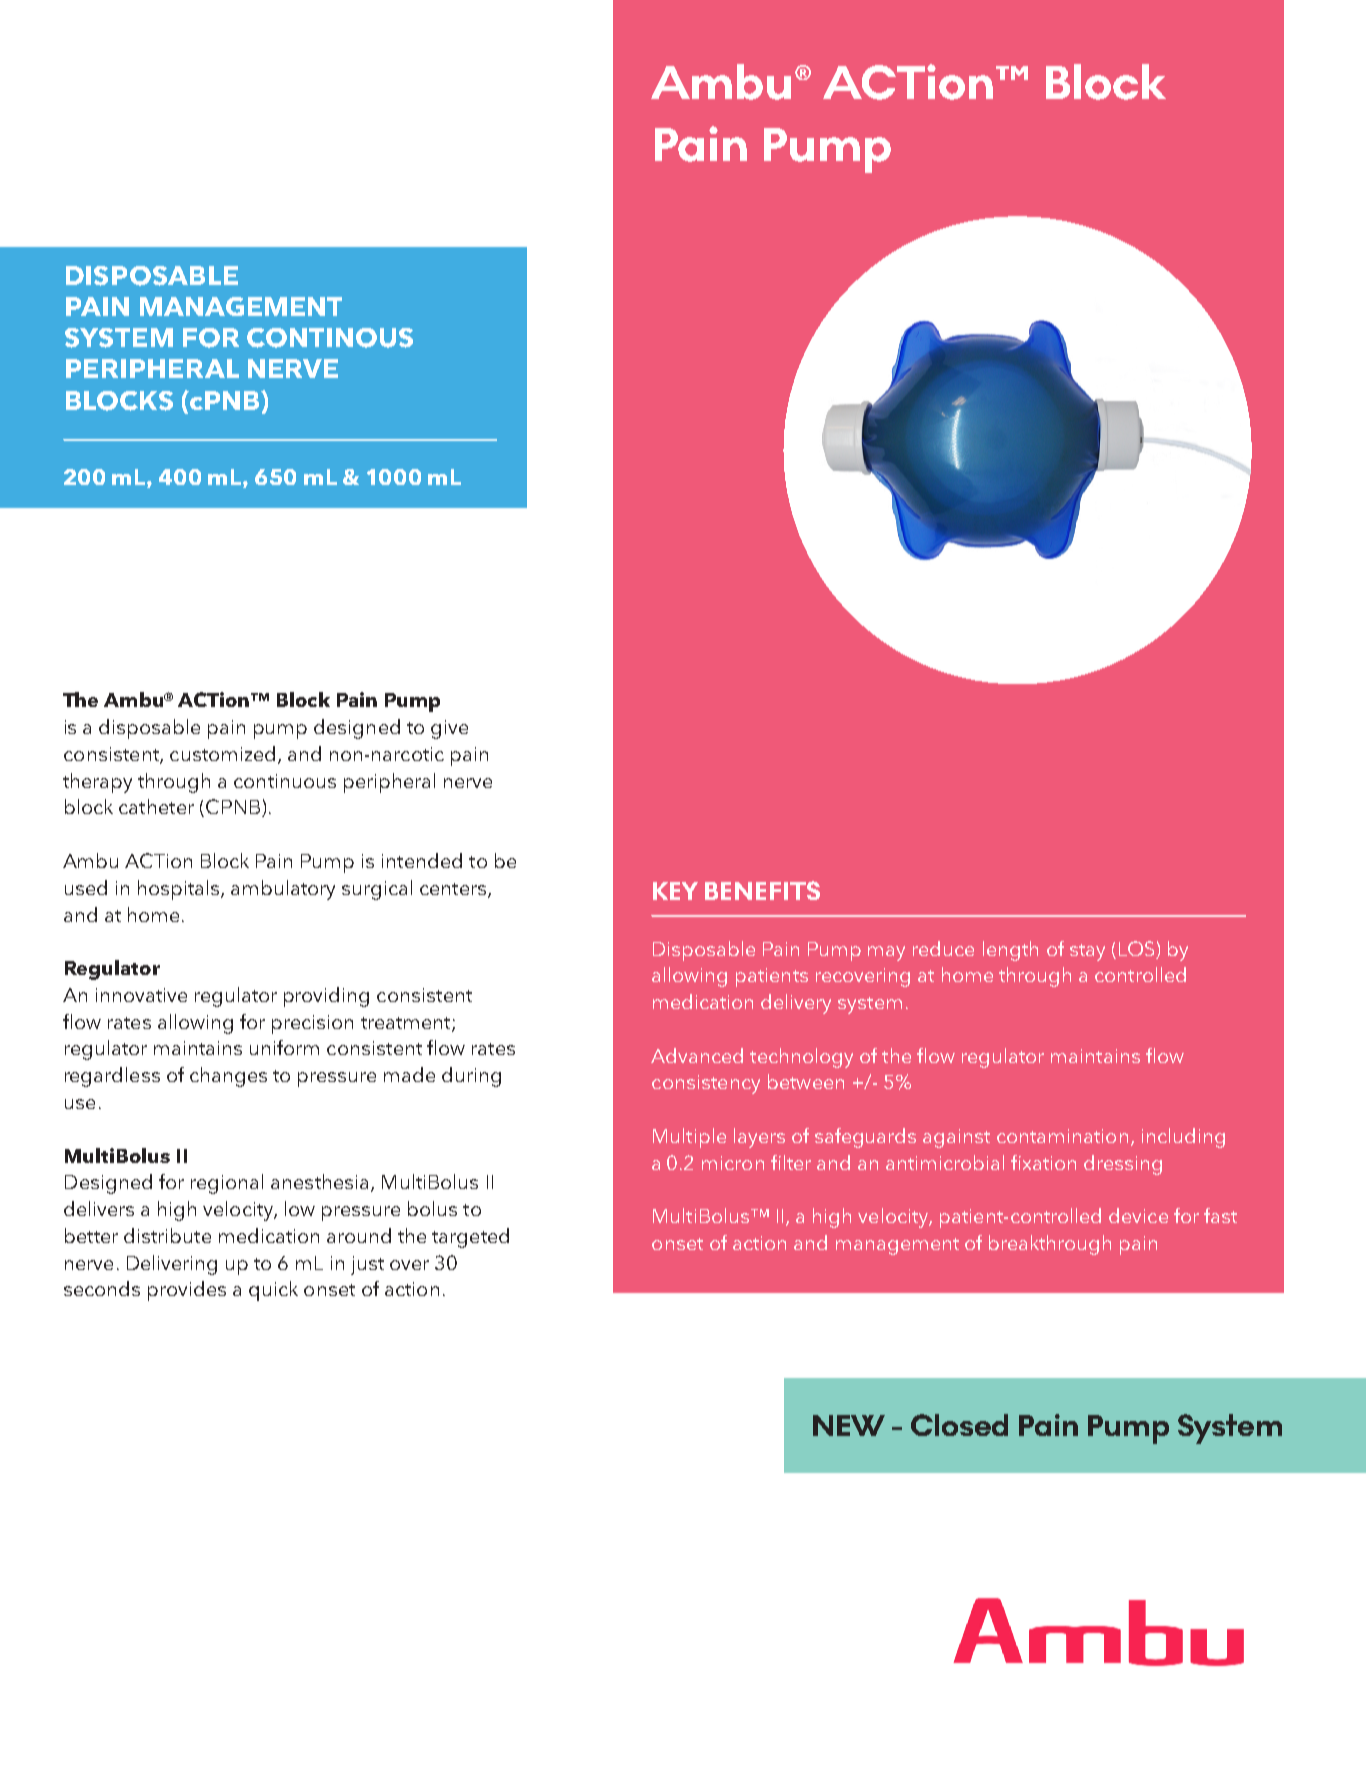 The width and height of the document is (1366, 1767). I want to click on stay, so click(1087, 952).
